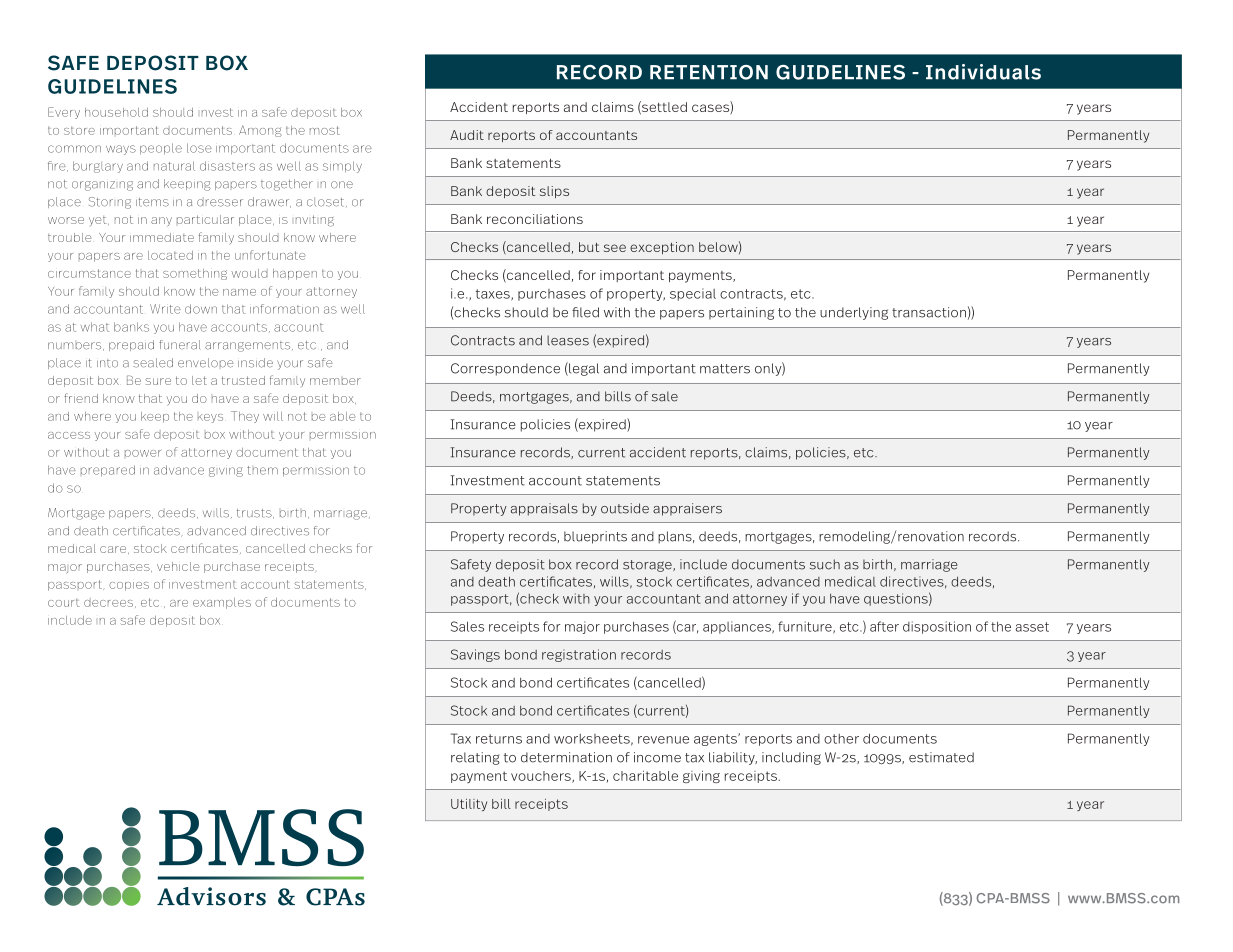 Image resolution: width=1233 pixels, height=952 pixels. Describe the element at coordinates (143, 453) in the screenshot. I see `power` at that location.
